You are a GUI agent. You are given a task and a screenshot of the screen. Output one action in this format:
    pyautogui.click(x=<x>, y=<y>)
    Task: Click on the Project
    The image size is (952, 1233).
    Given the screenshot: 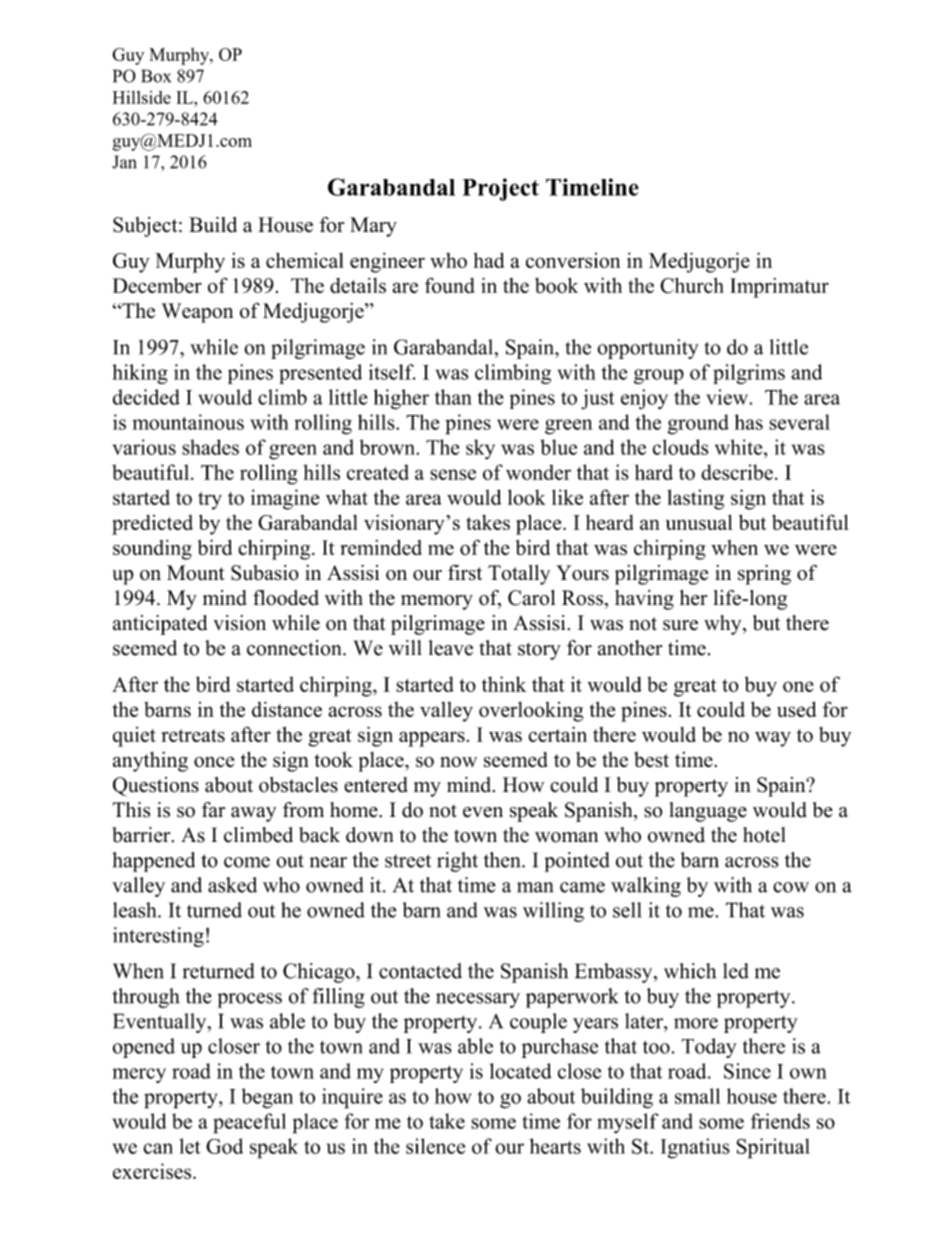 What is the action you would take?
    pyautogui.click(x=500, y=189)
